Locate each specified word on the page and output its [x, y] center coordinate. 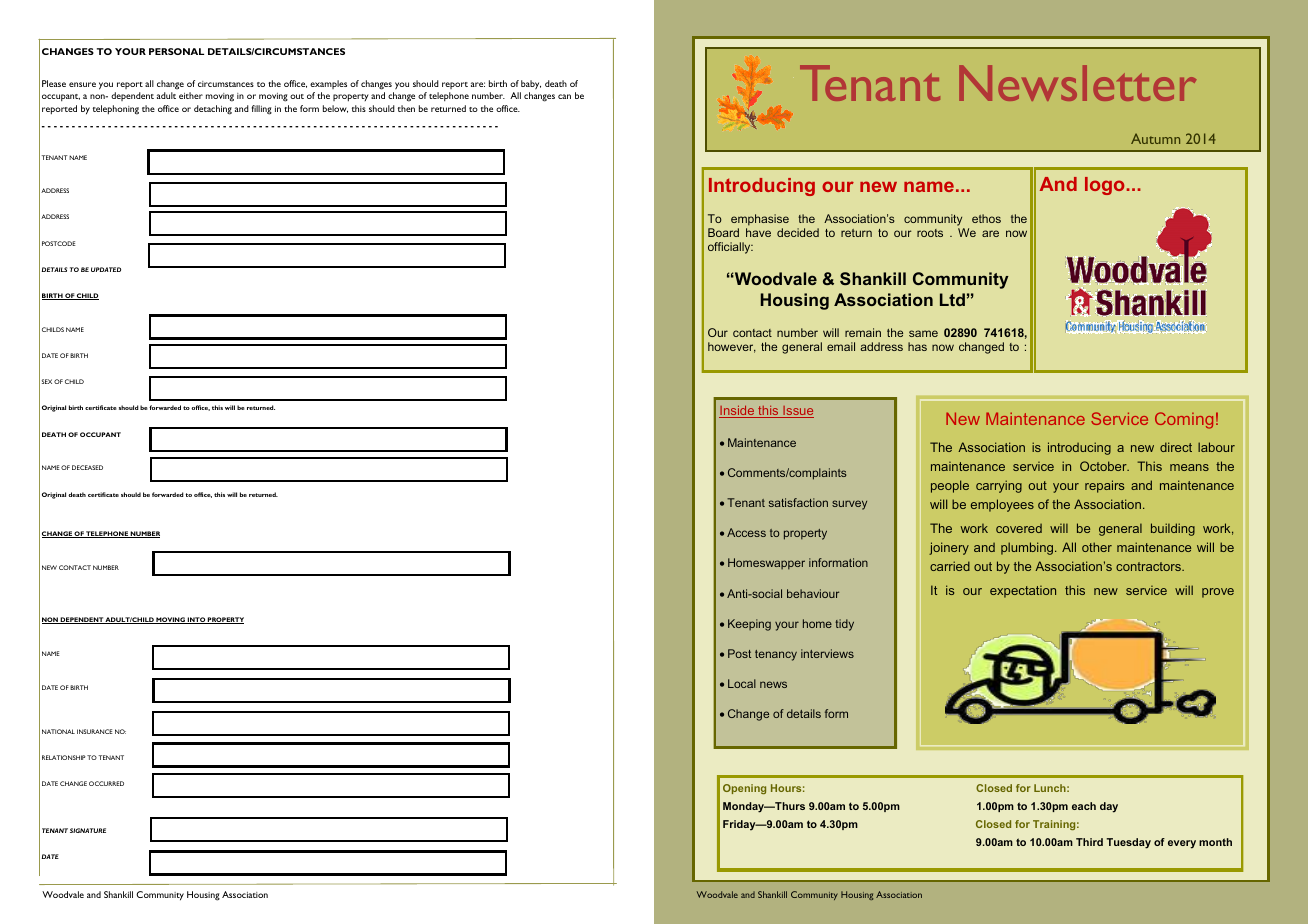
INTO [196, 620]
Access [746, 532]
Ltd [952, 299]
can [564, 96]
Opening [744, 789]
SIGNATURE [88, 830]
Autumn [1155, 138]
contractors [1149, 566]
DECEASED [87, 467]
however [732, 347]
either [191, 95]
